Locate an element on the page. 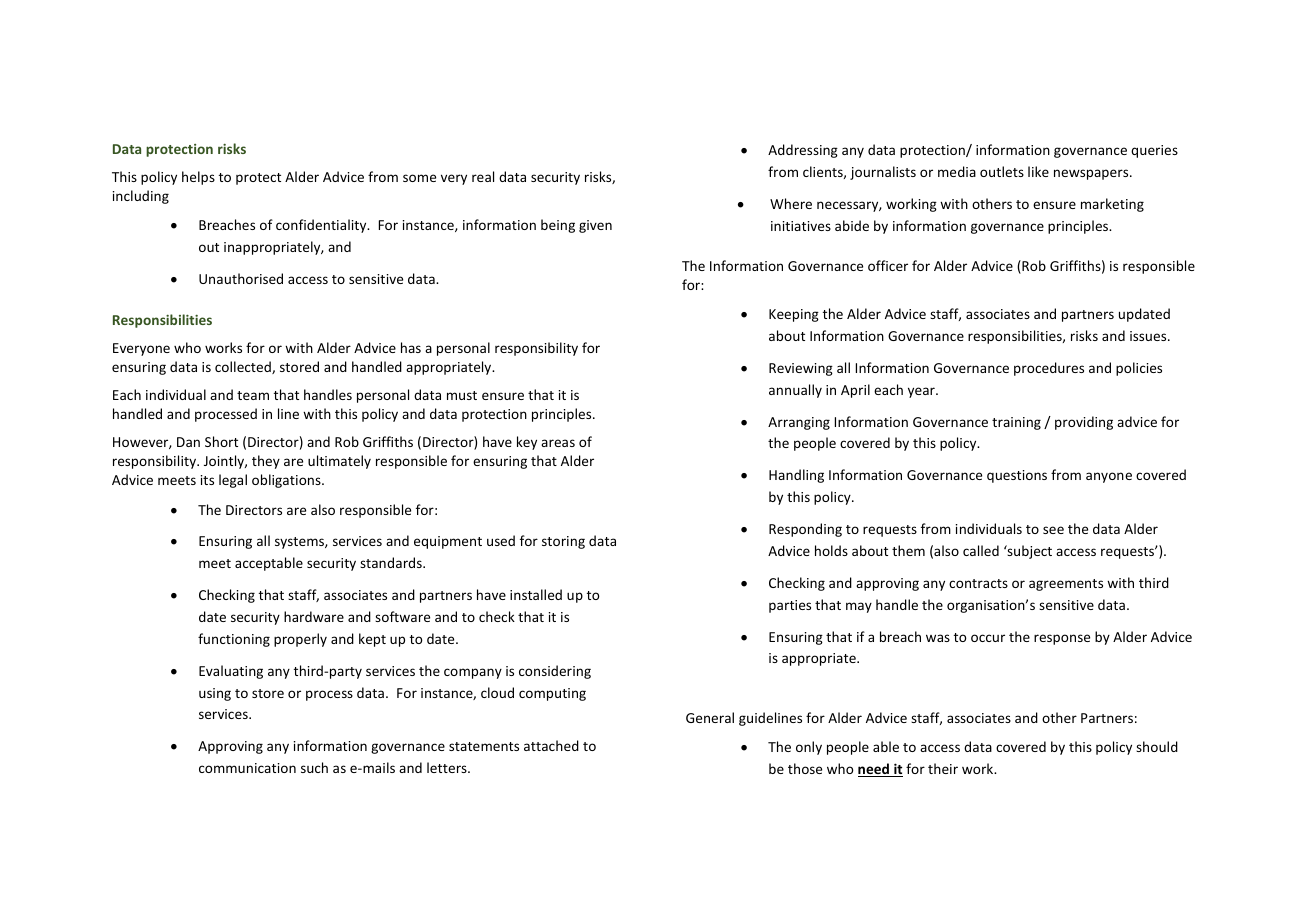 The width and height of the page is (1309, 924). helps is located at coordinates (198, 178).
